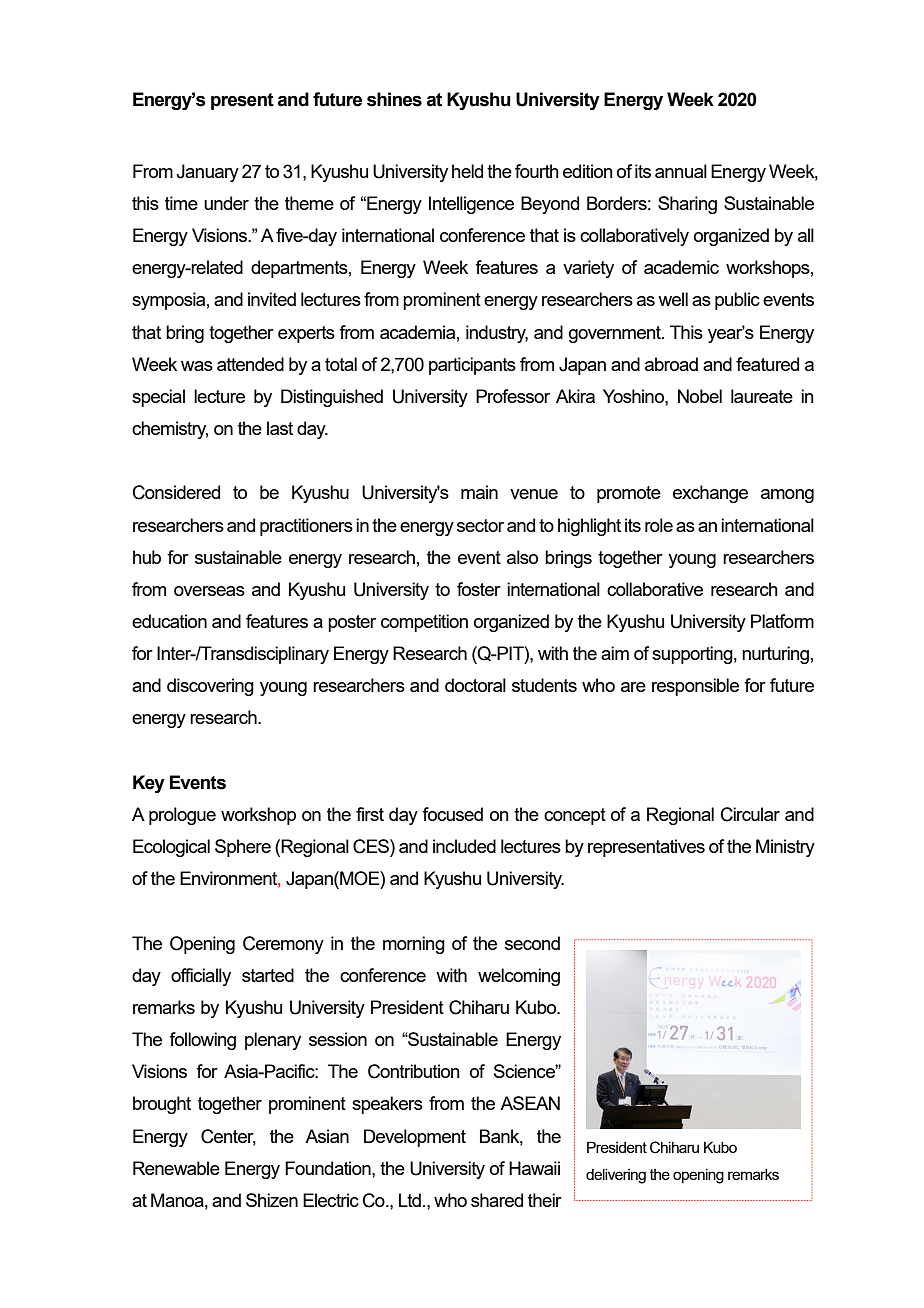 The image size is (924, 1308). I want to click on January, so click(207, 173).
